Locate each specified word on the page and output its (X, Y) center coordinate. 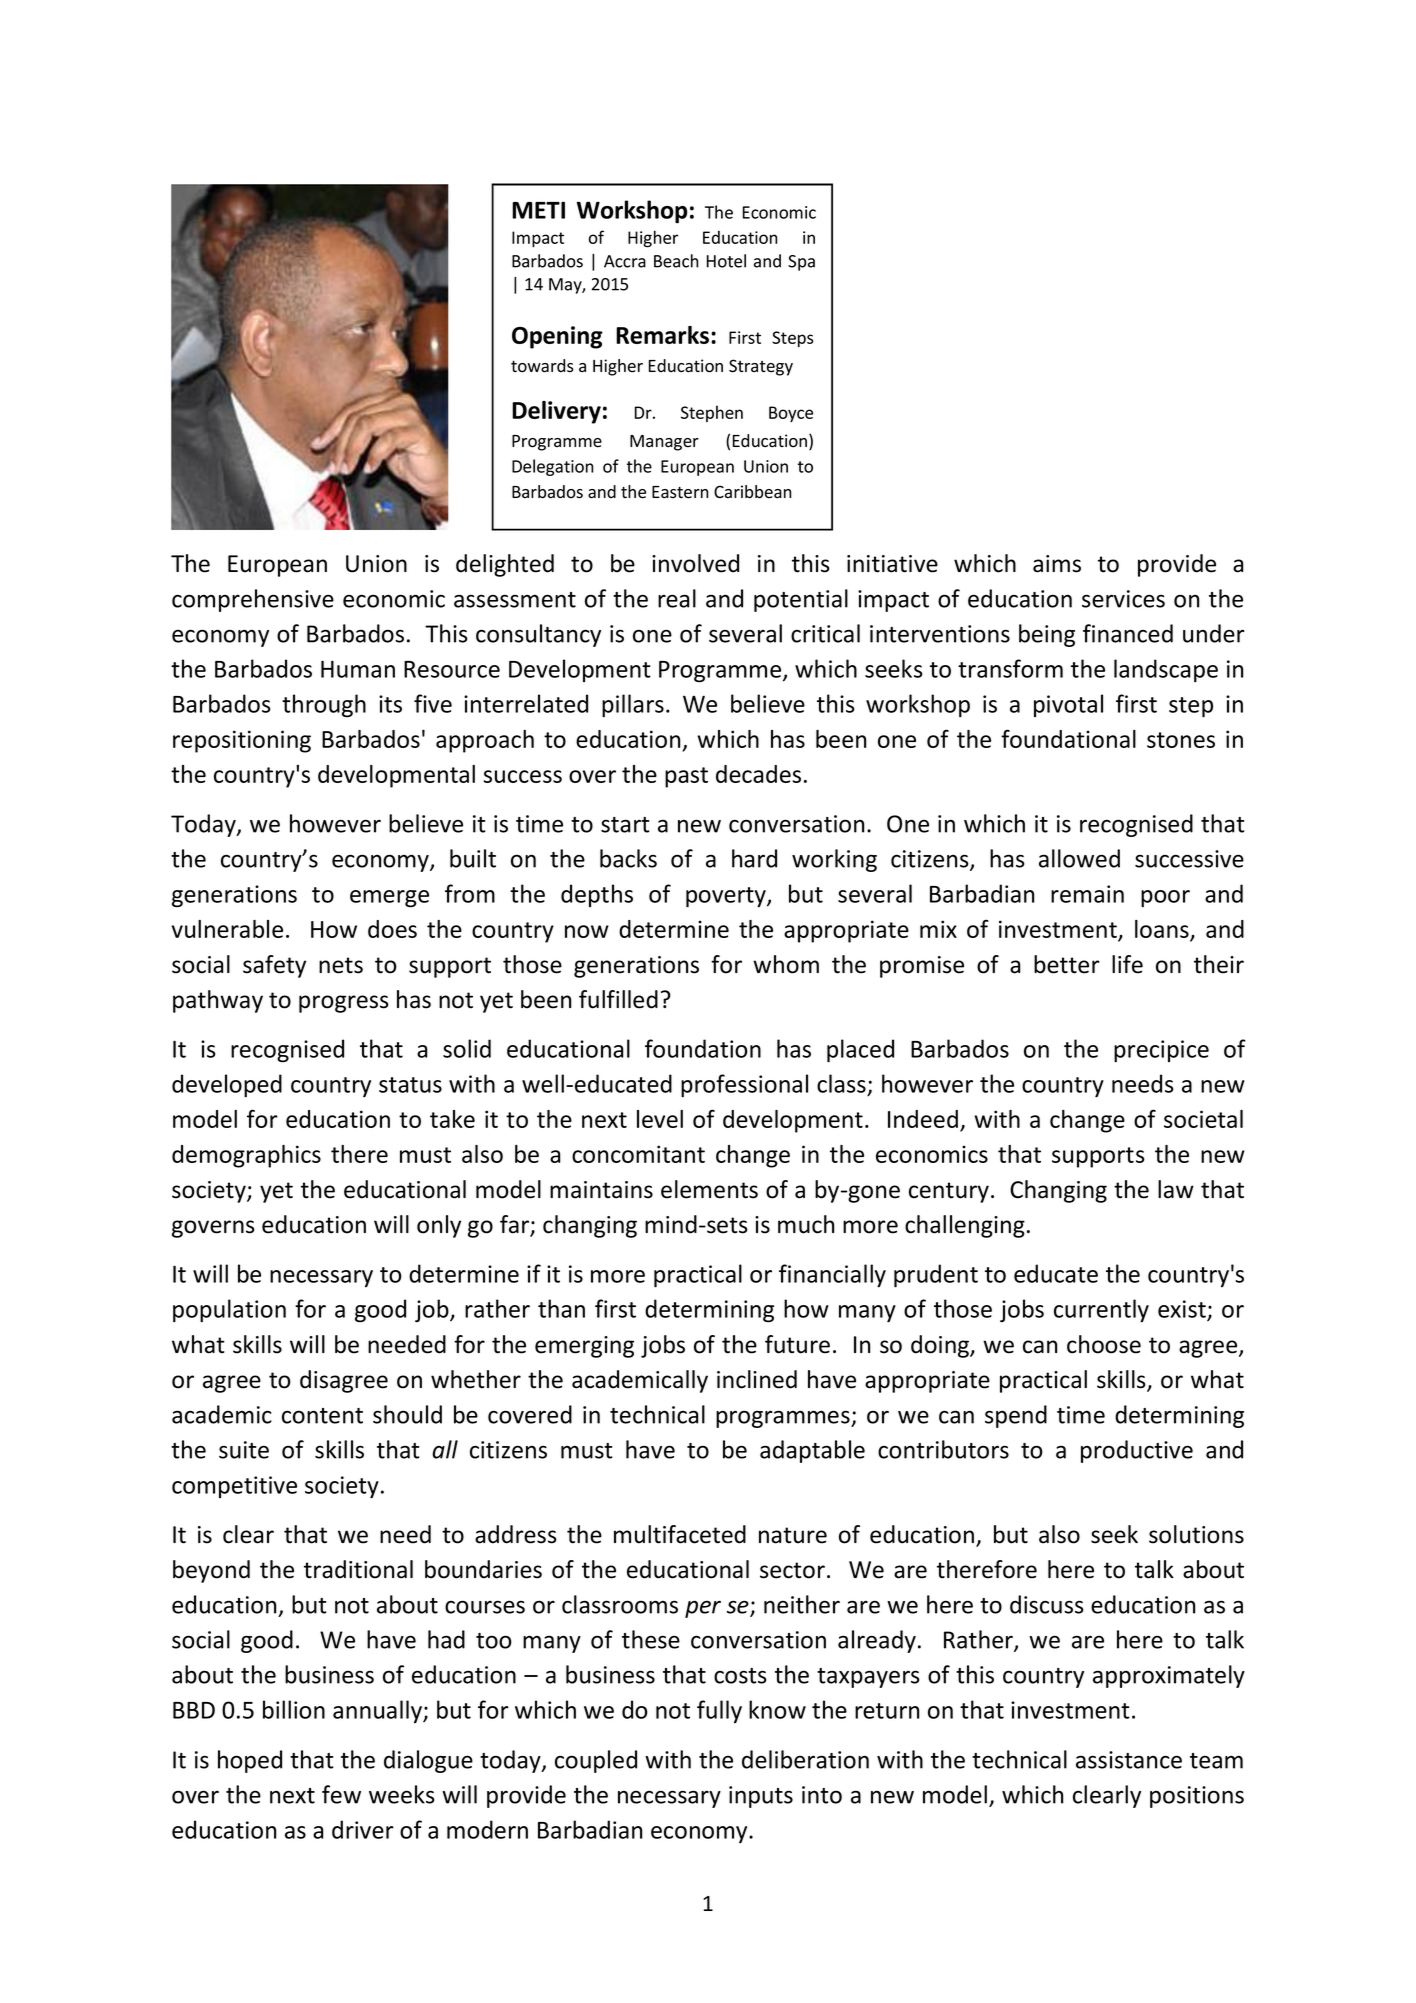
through (324, 705)
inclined (757, 1379)
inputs (761, 1797)
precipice (1161, 1051)
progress (344, 1004)
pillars (633, 705)
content (322, 1416)
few (341, 1794)
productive (1137, 1451)
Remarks (664, 335)
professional (744, 1085)
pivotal (1068, 705)
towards (542, 366)
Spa (801, 263)
